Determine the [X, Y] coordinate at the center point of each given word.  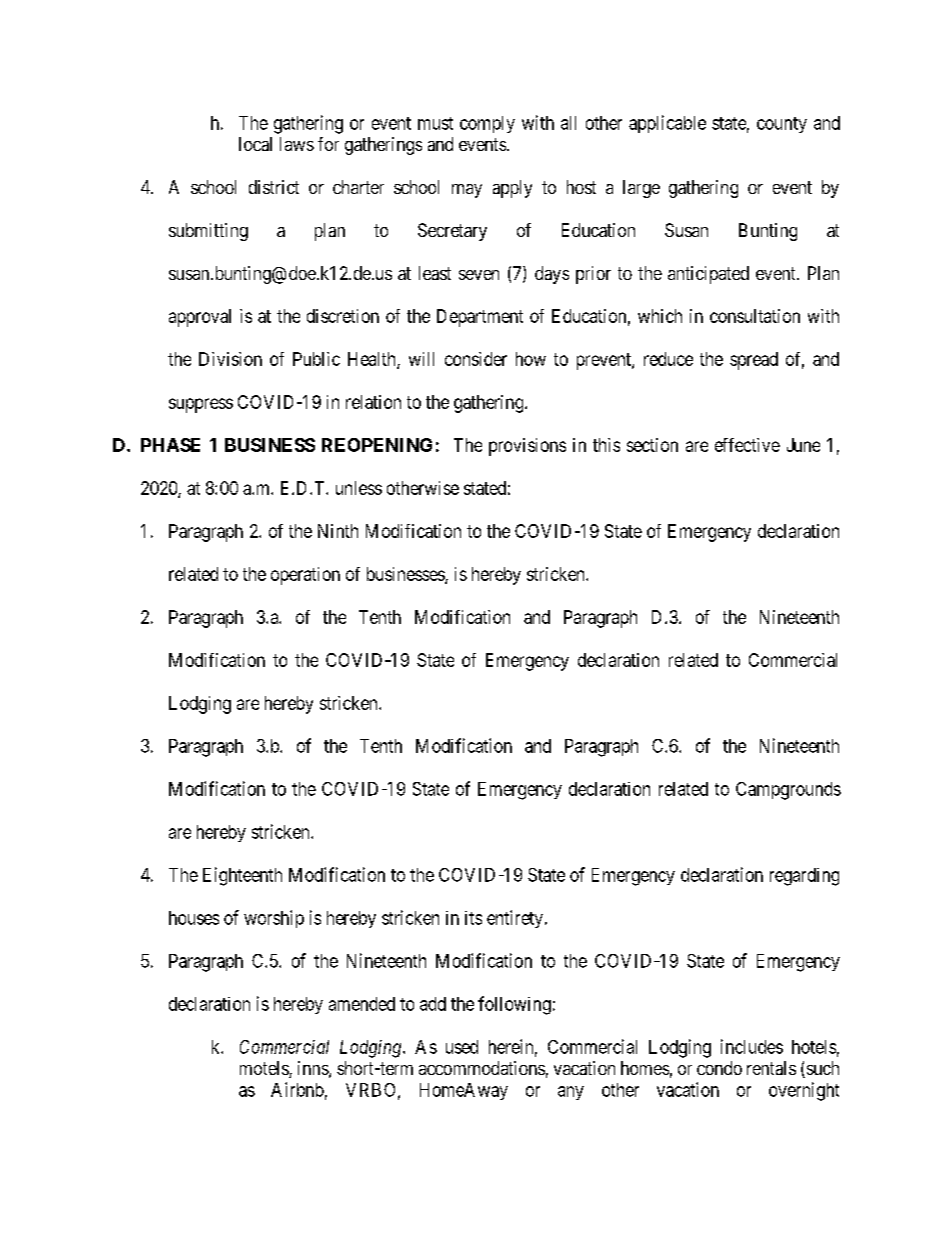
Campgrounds [788, 791]
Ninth [338, 531]
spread [754, 361]
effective [747, 445]
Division [230, 359]
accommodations [482, 1068]
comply [487, 124]
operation [305, 576]
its [473, 918]
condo [719, 1068]
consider [476, 359]
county [782, 125]
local [255, 144]
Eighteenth [242, 876]
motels [265, 1069]
